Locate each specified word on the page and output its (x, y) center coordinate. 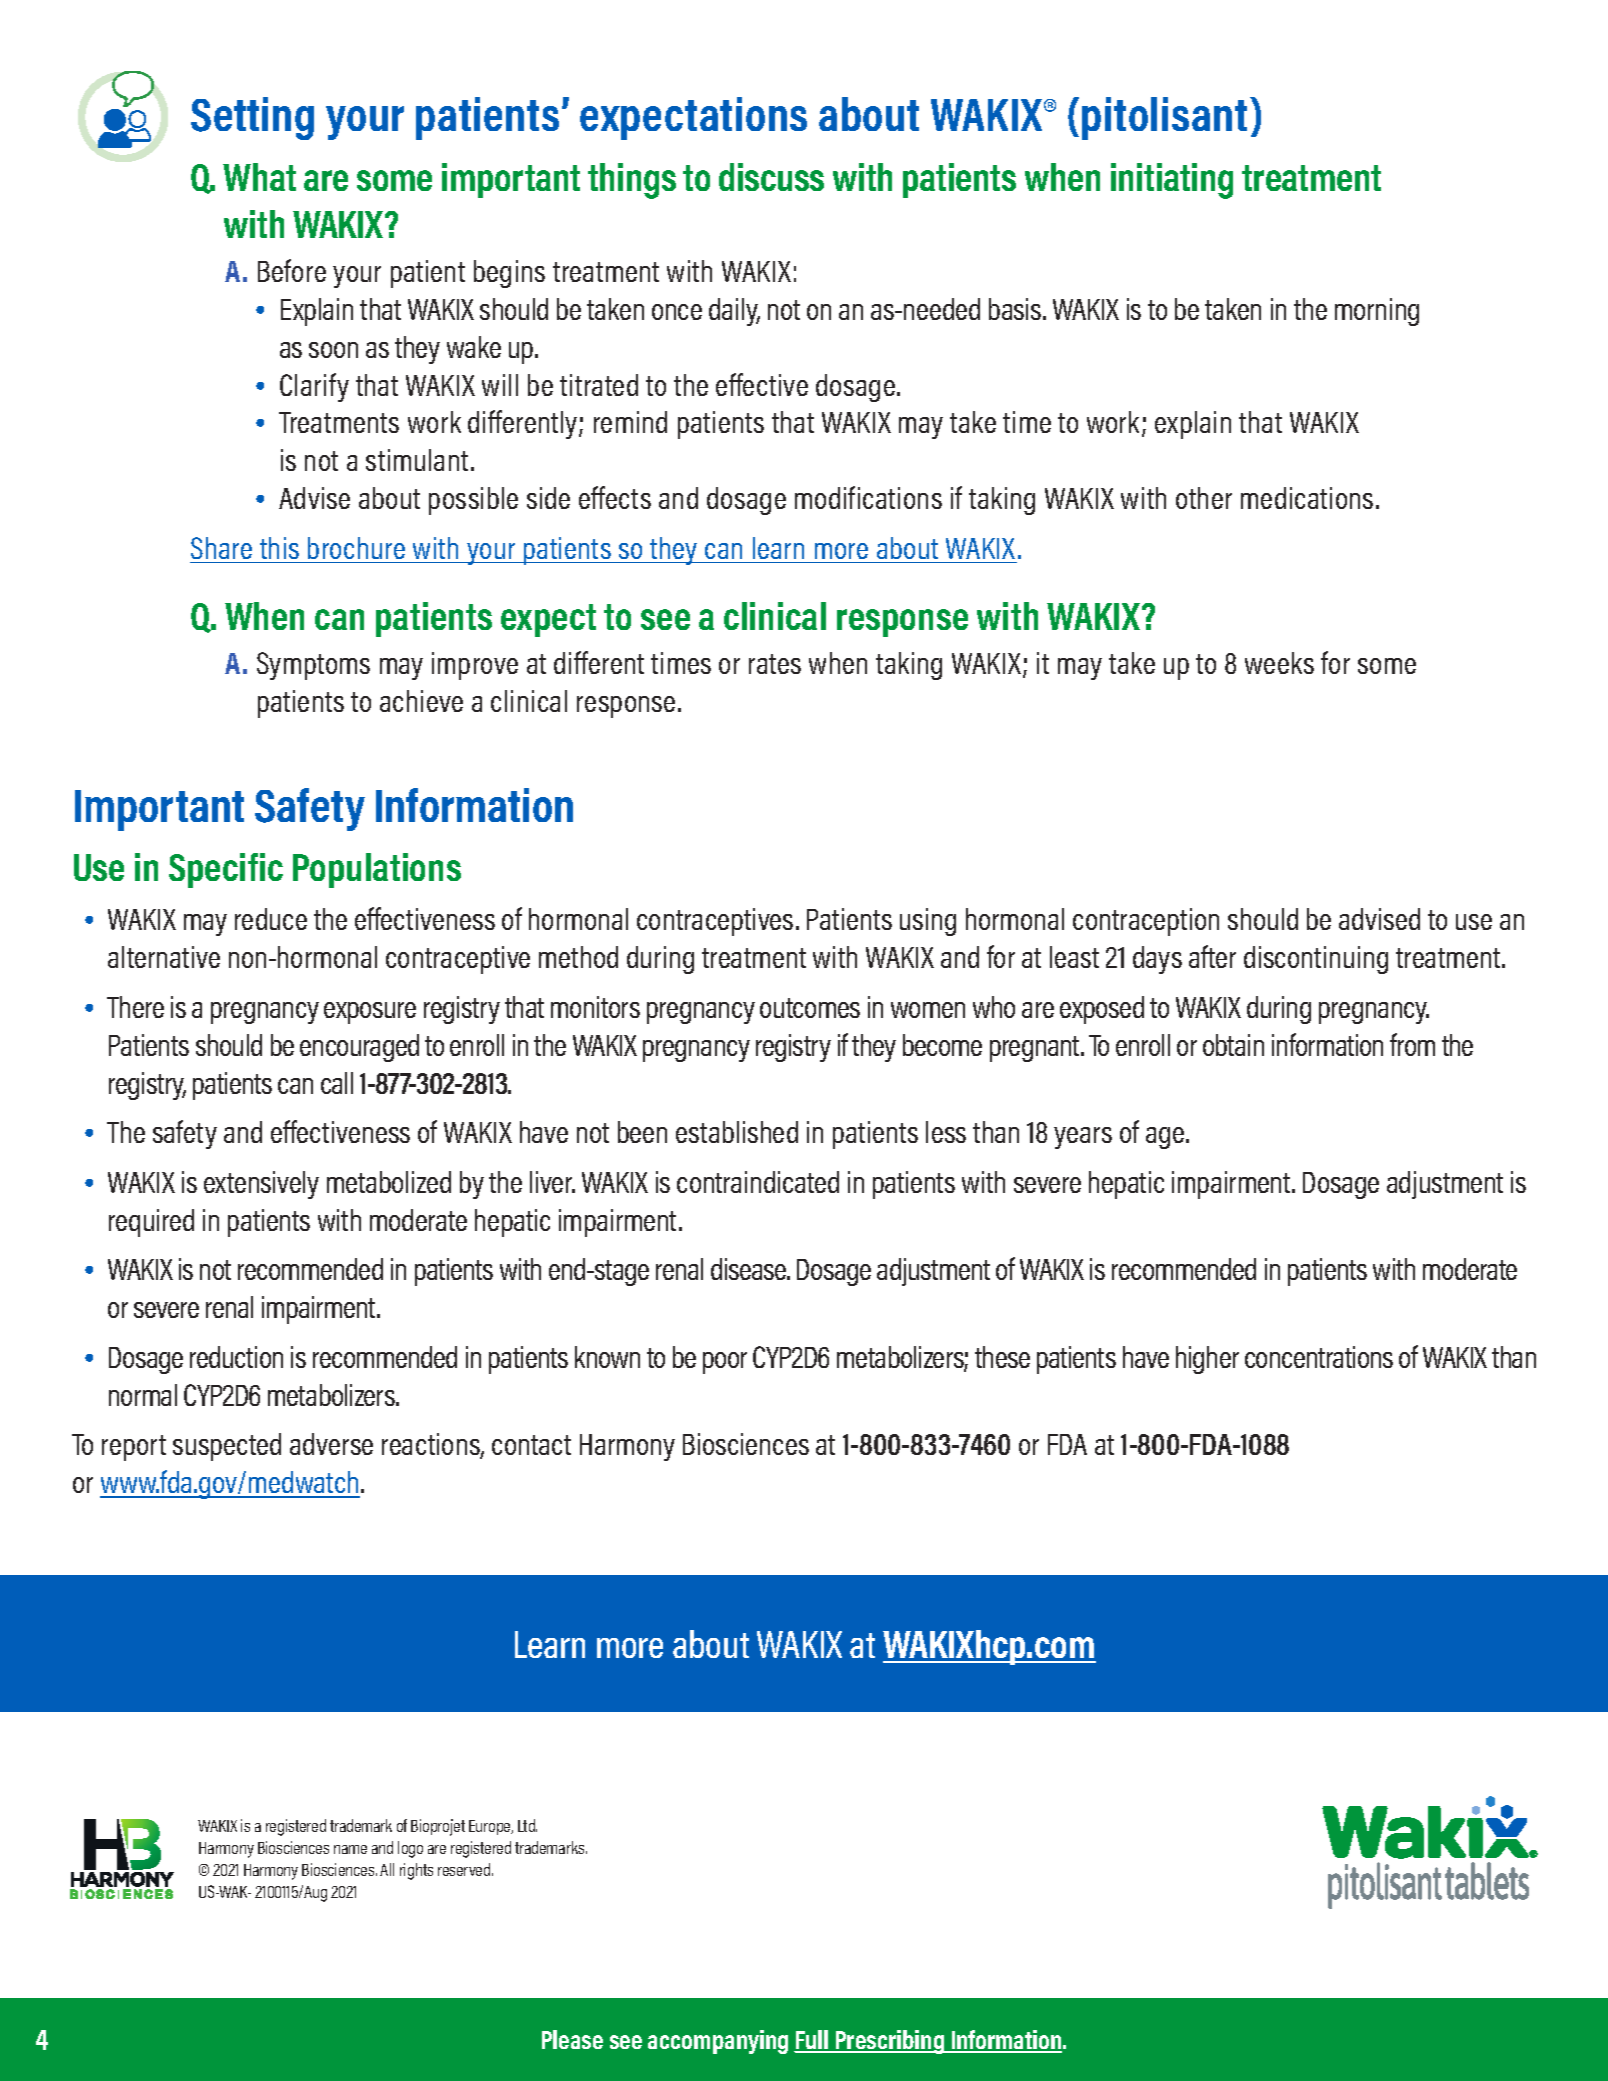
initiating (1172, 181)
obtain (1233, 1045)
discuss (771, 177)
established (737, 1132)
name (350, 1849)
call (337, 1083)
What (259, 177)
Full (812, 2041)
